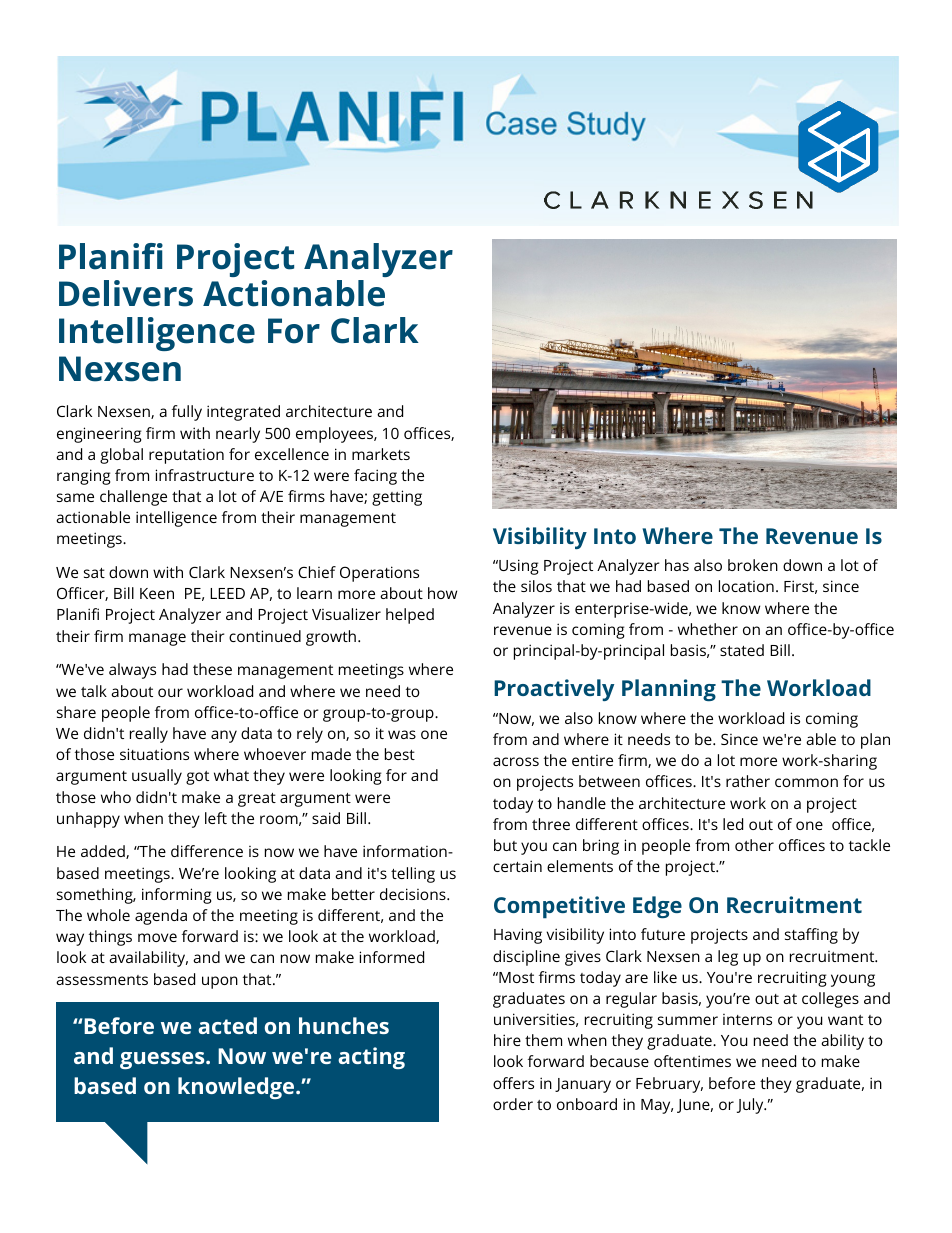  What do you see at coordinates (554, 690) in the page?
I see `Proactively` at bounding box center [554, 690].
